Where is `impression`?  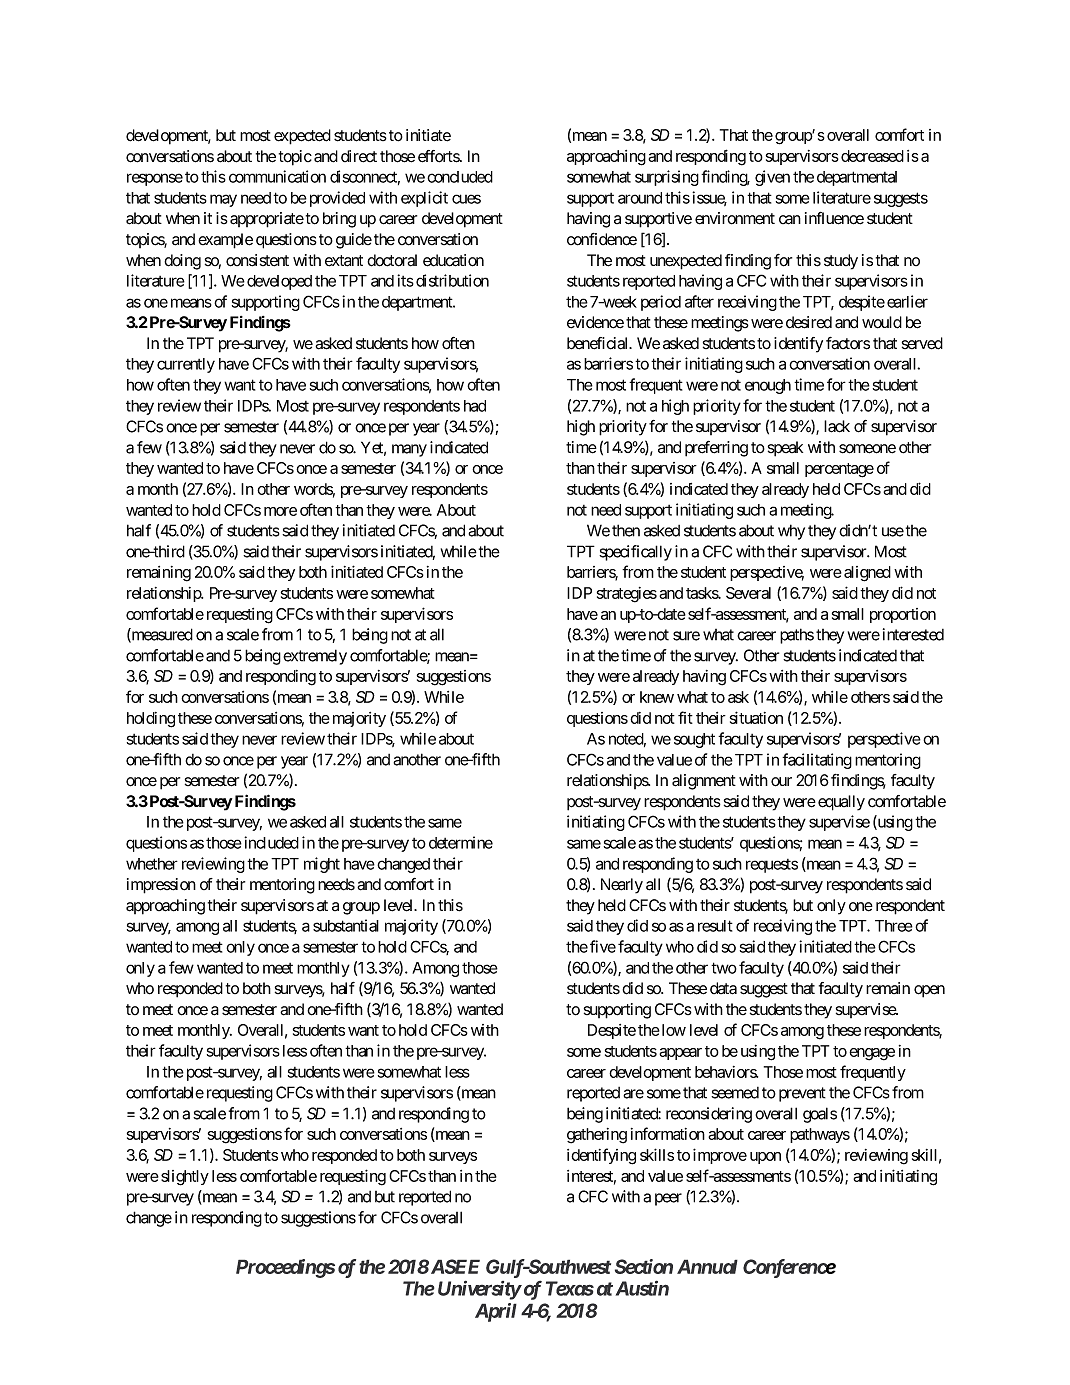
impression is located at coordinates (161, 886).
